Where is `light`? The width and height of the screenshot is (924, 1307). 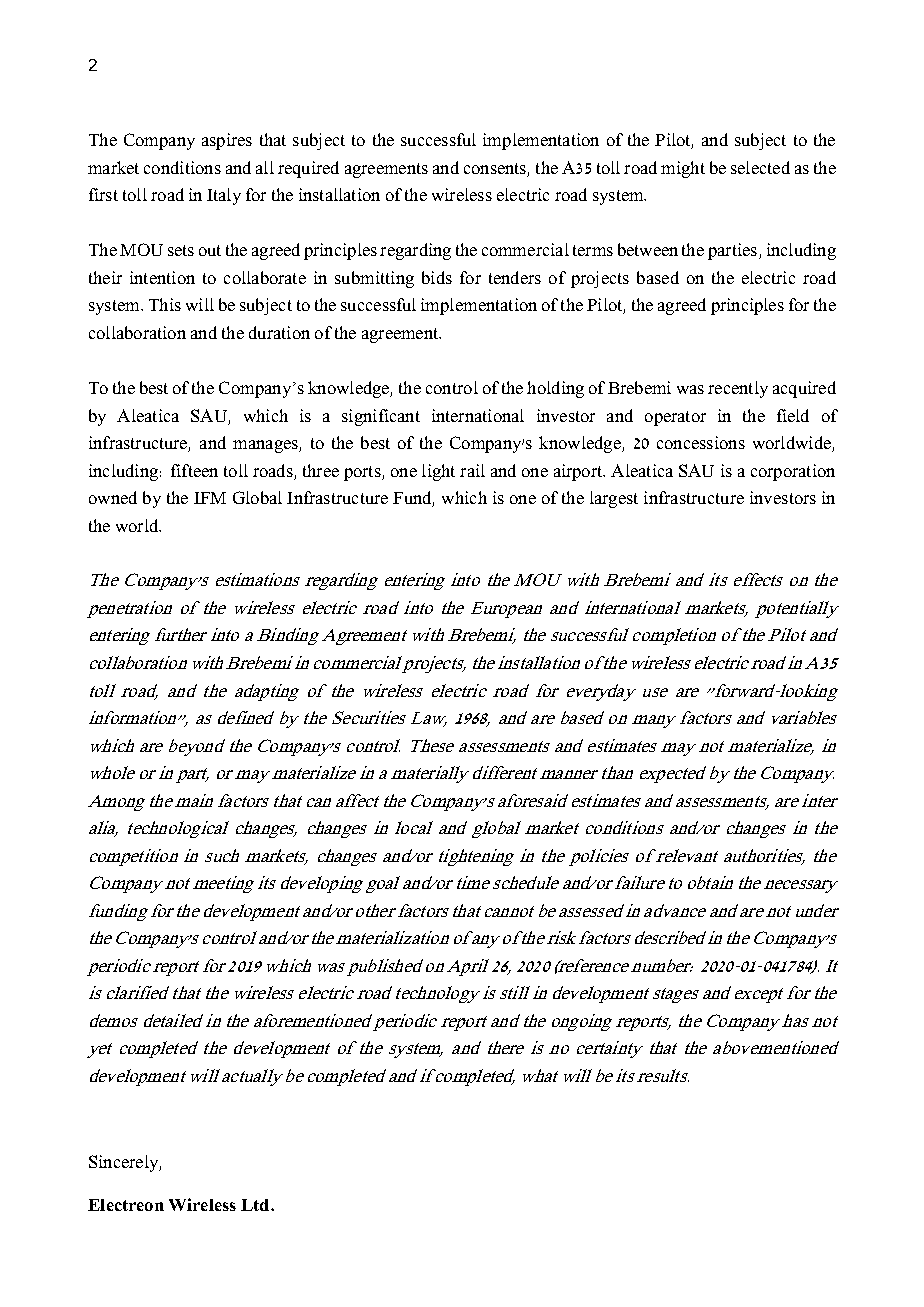
light is located at coordinates (438, 472).
